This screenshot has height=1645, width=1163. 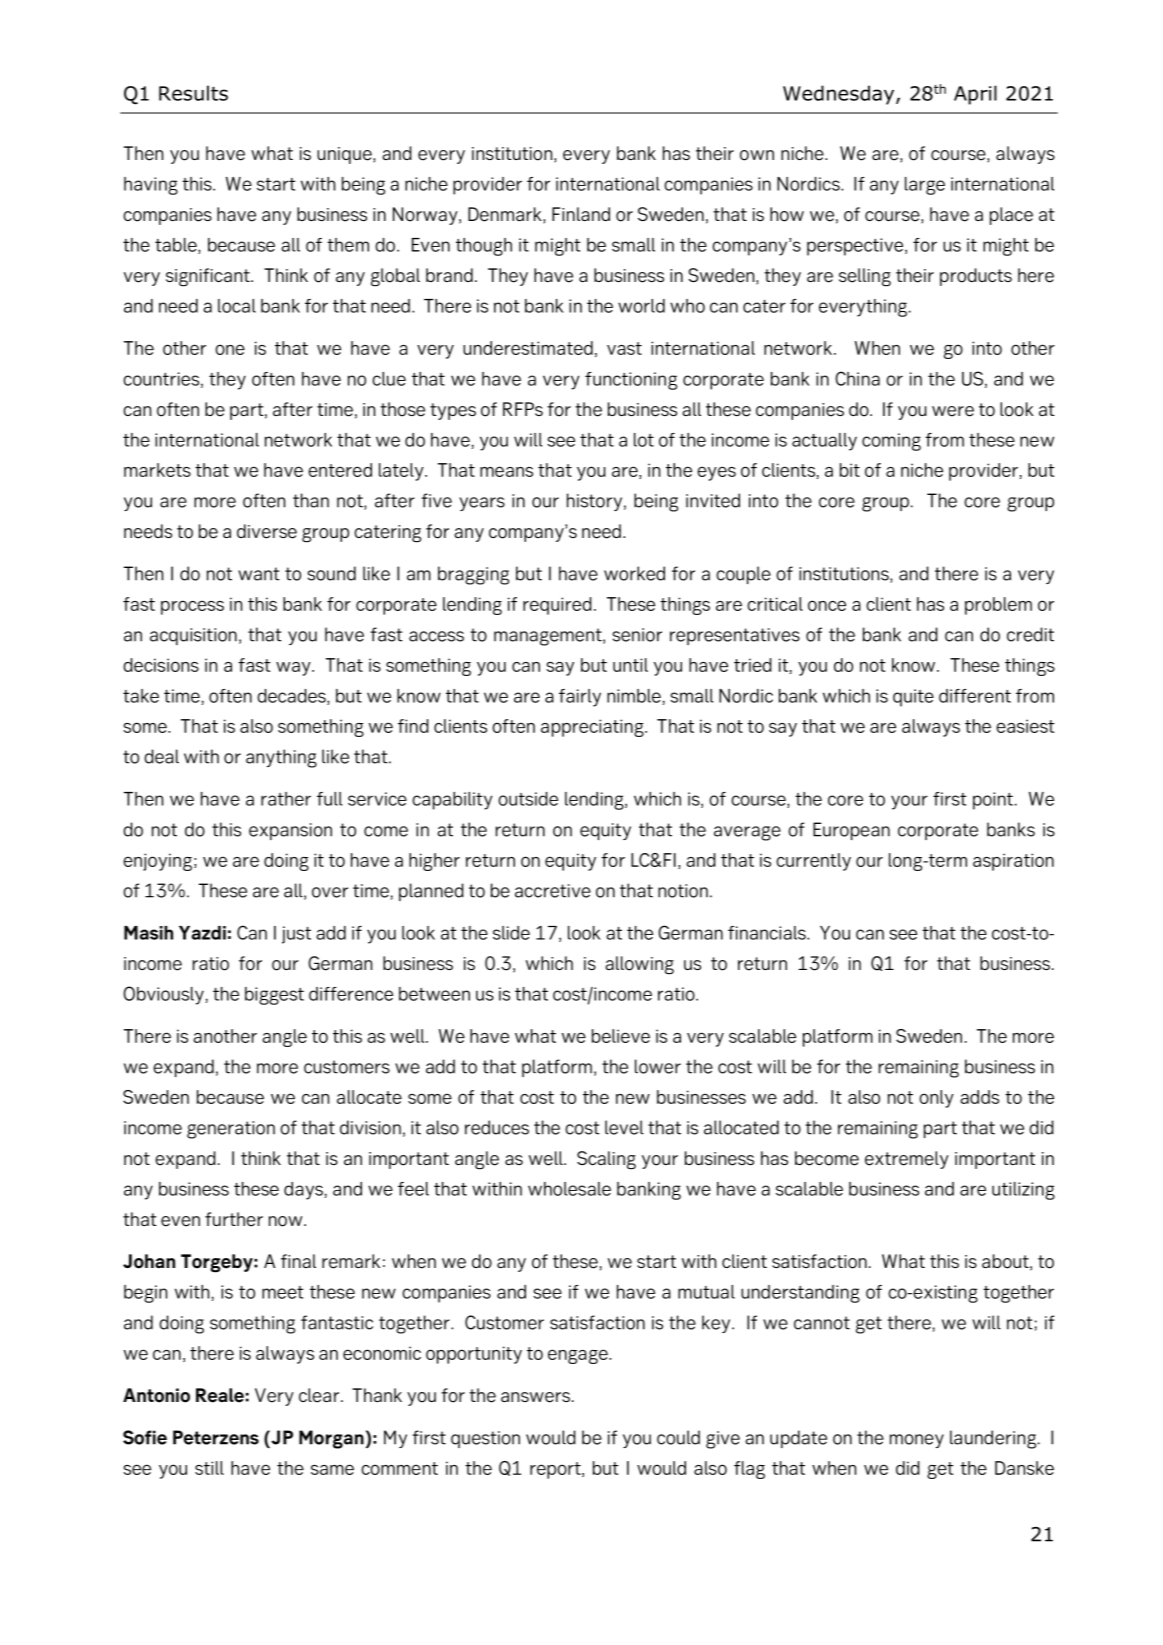 I want to click on biggest, so click(x=274, y=996).
